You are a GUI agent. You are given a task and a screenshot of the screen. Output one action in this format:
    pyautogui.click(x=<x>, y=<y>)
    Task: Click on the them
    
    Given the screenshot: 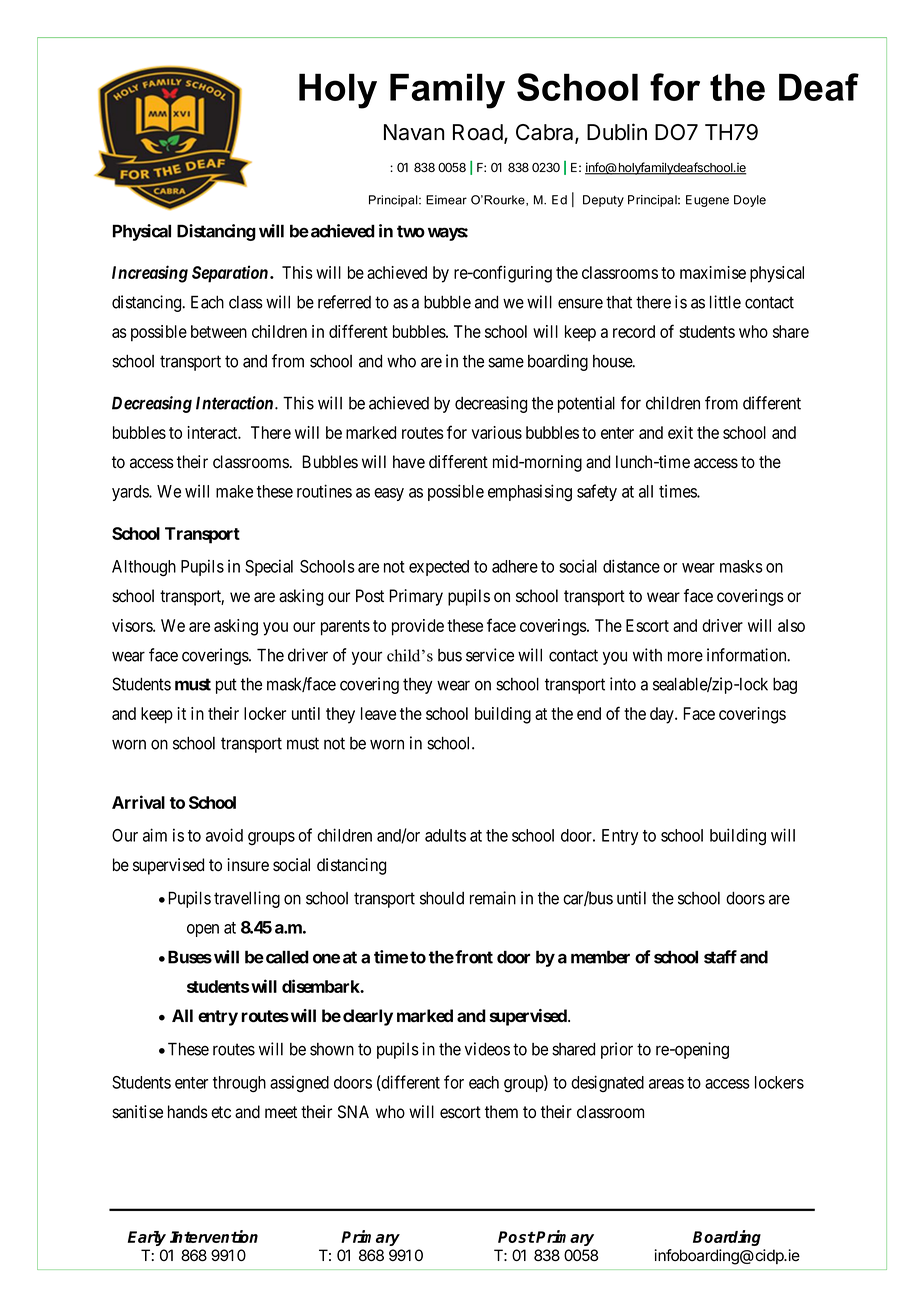 What is the action you would take?
    pyautogui.click(x=501, y=1112)
